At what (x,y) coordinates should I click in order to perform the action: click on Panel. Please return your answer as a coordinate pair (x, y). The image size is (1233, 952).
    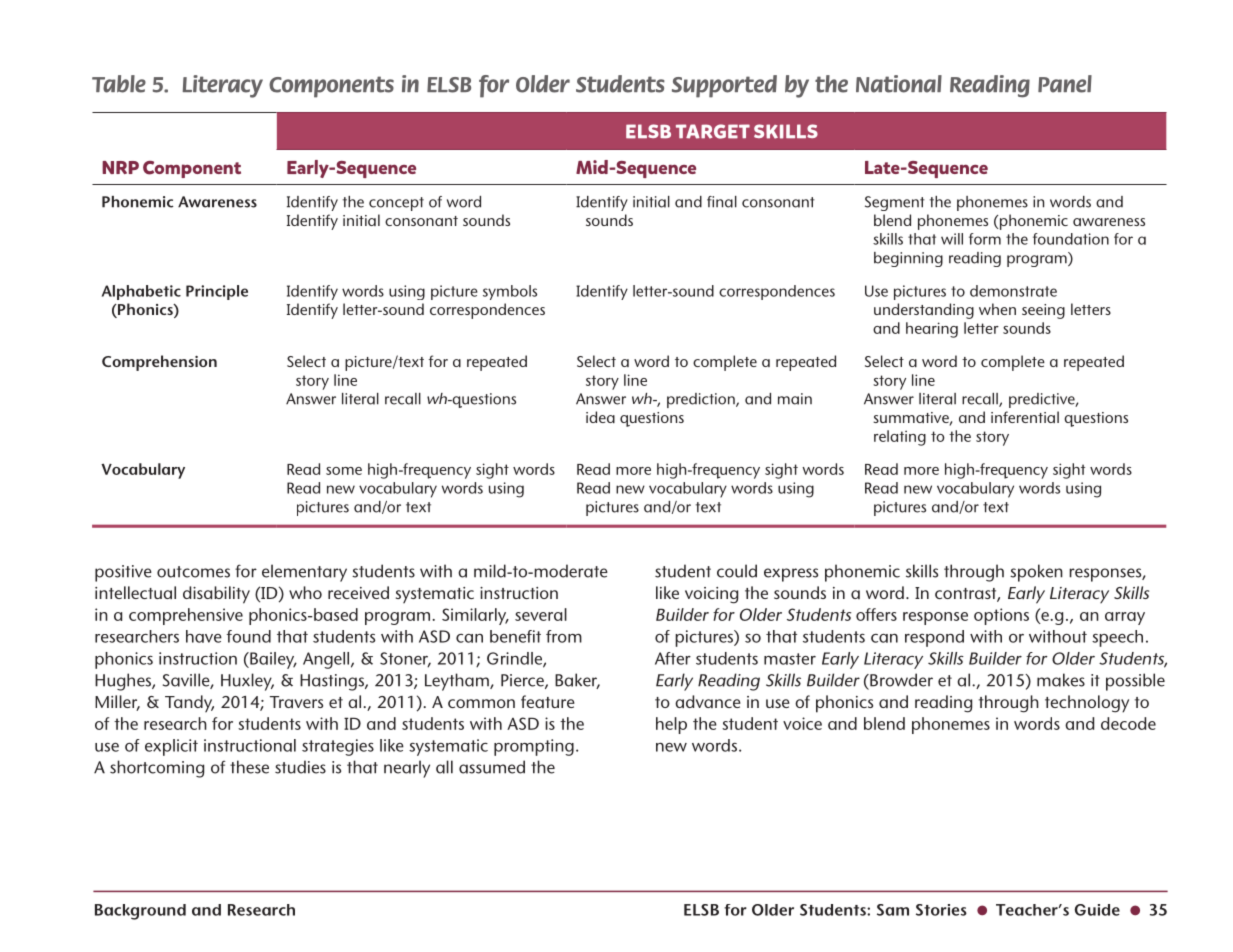
    Looking at the image, I should click on (1065, 84).
